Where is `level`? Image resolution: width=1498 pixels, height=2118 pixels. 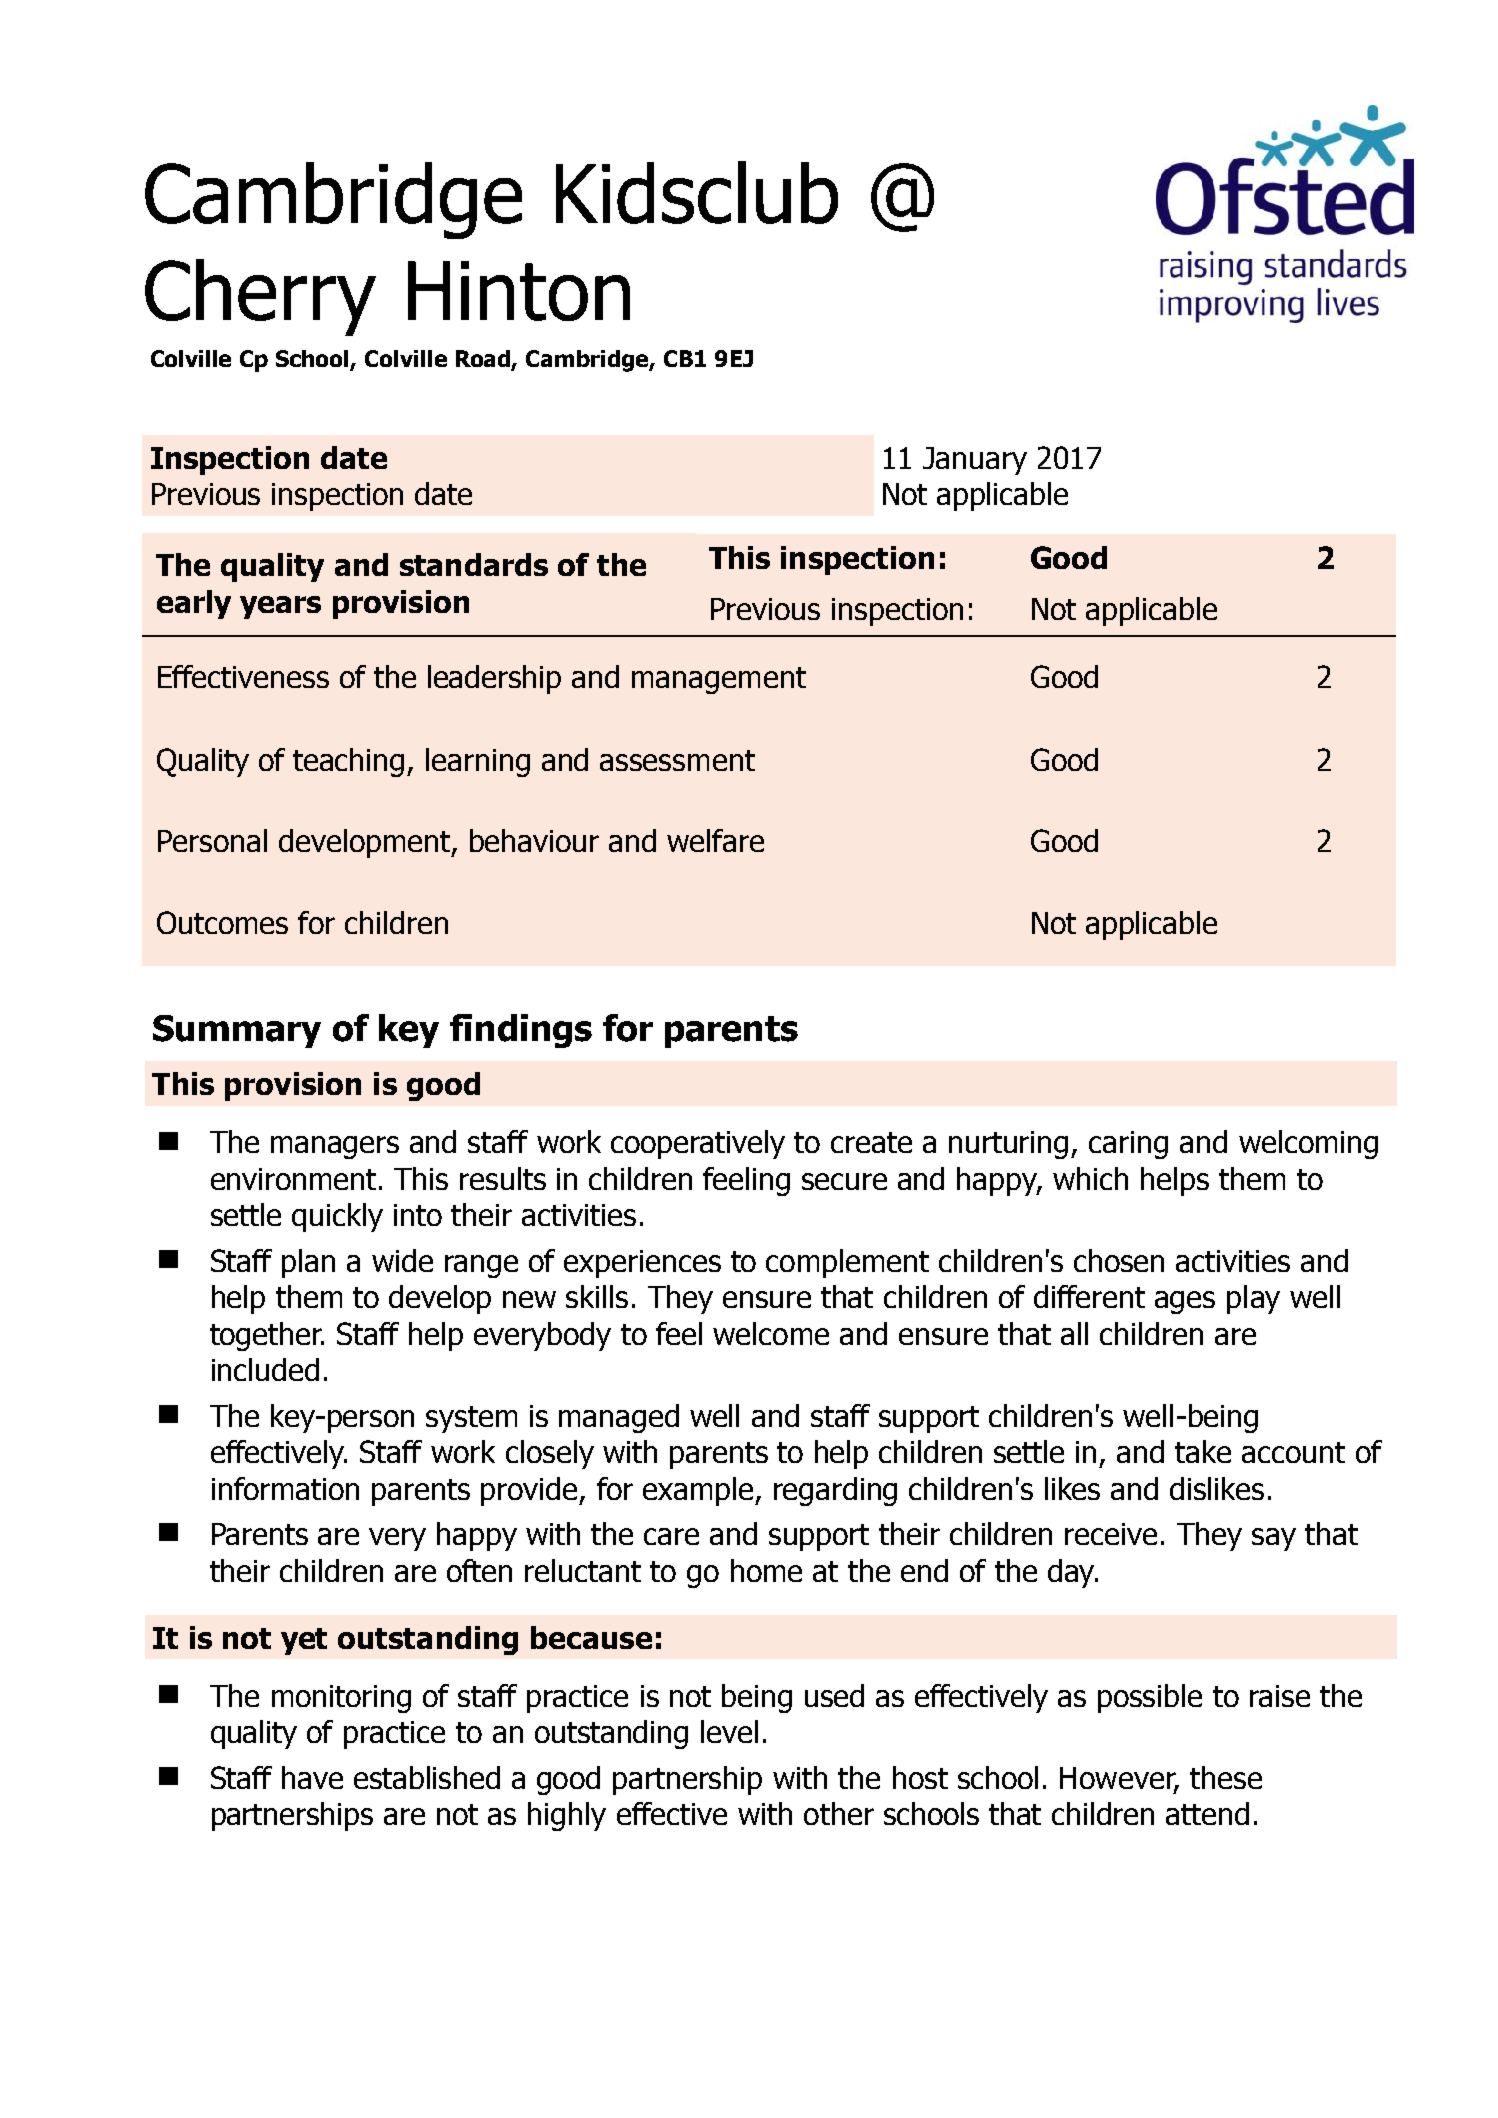 level is located at coordinates (729, 1731).
